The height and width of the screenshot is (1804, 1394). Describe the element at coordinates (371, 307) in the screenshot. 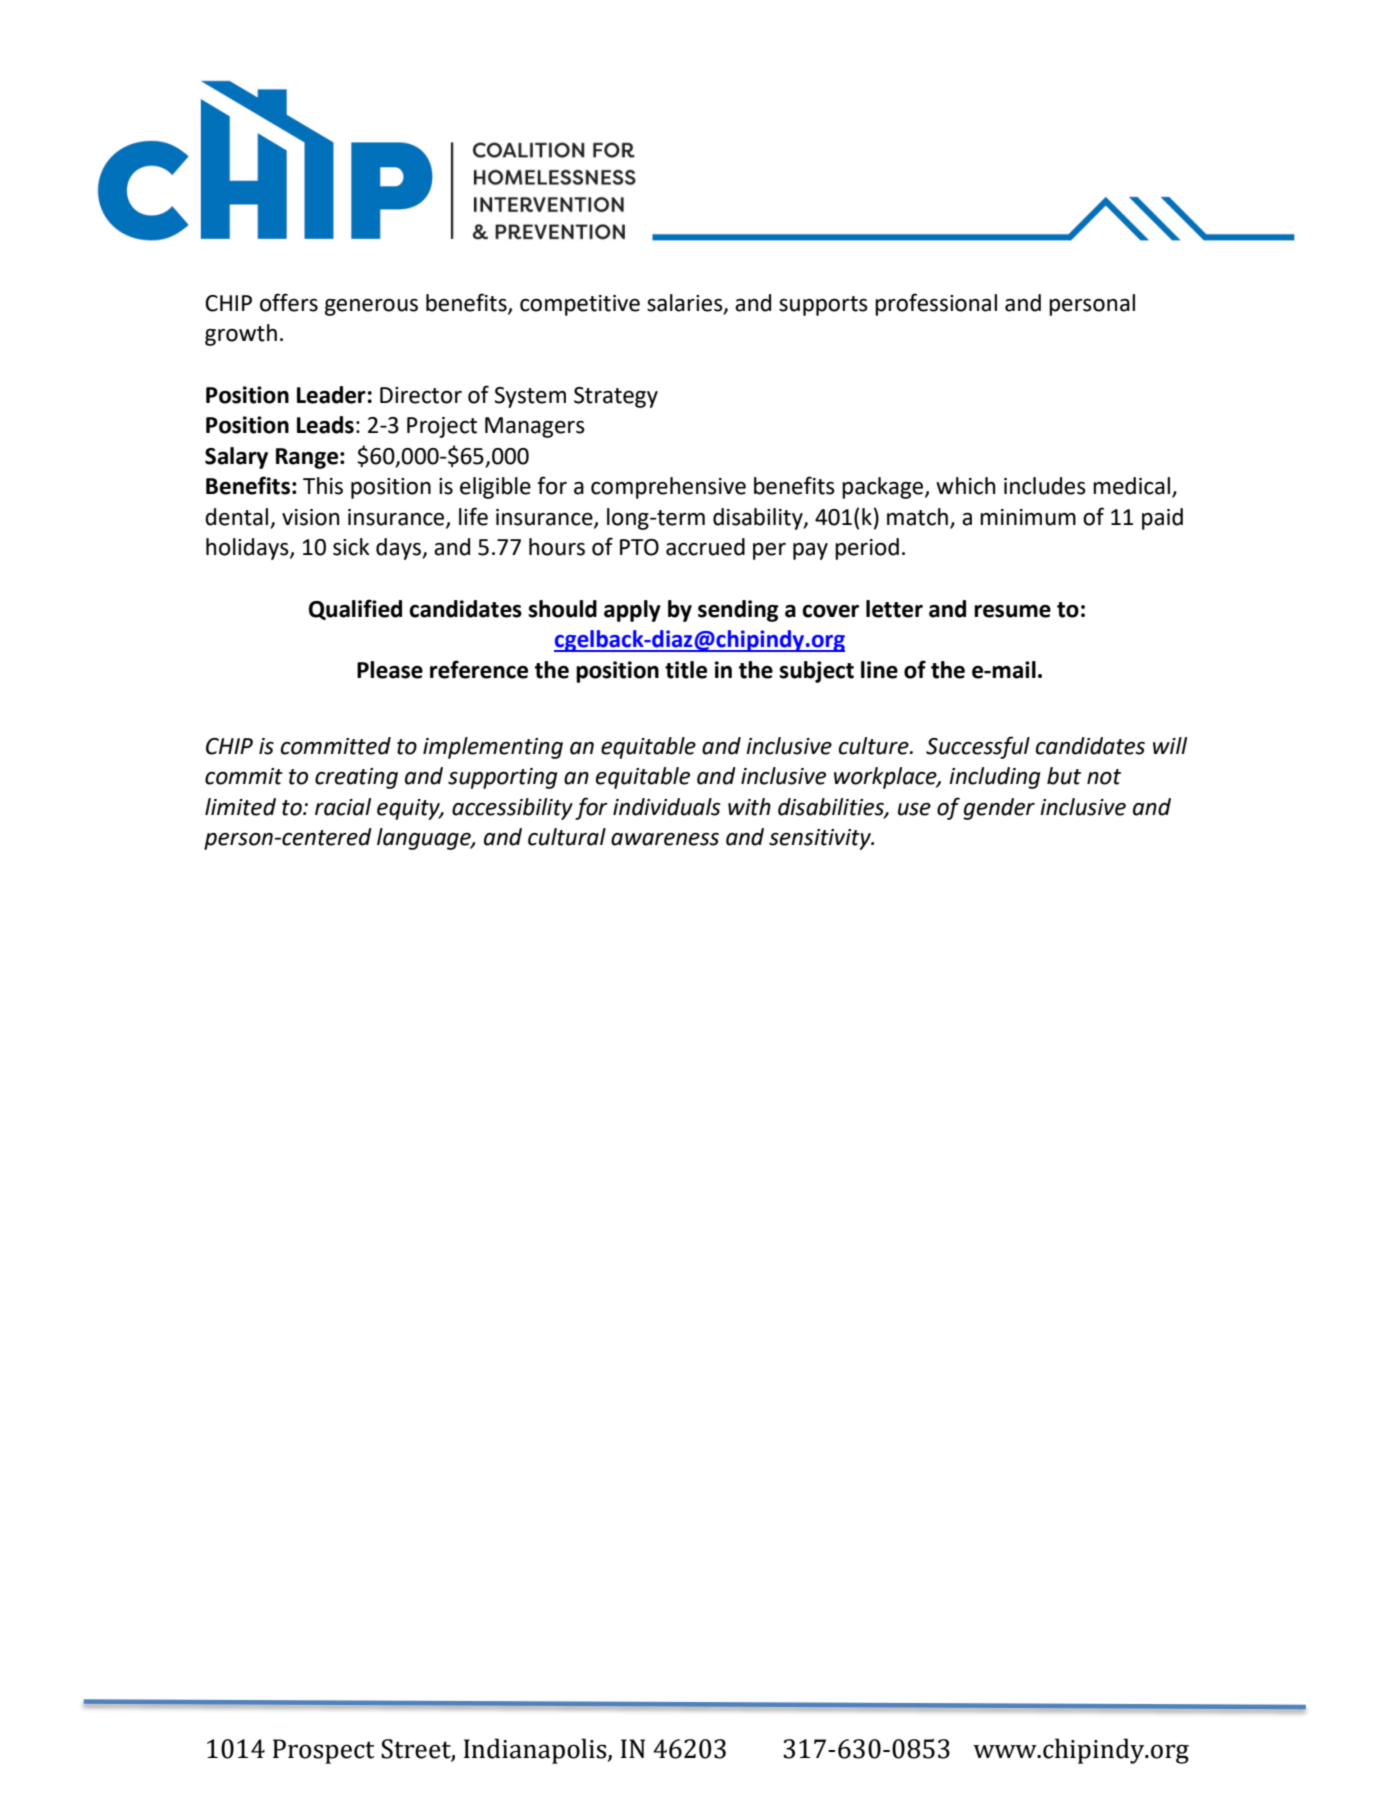

I see `generous` at that location.
